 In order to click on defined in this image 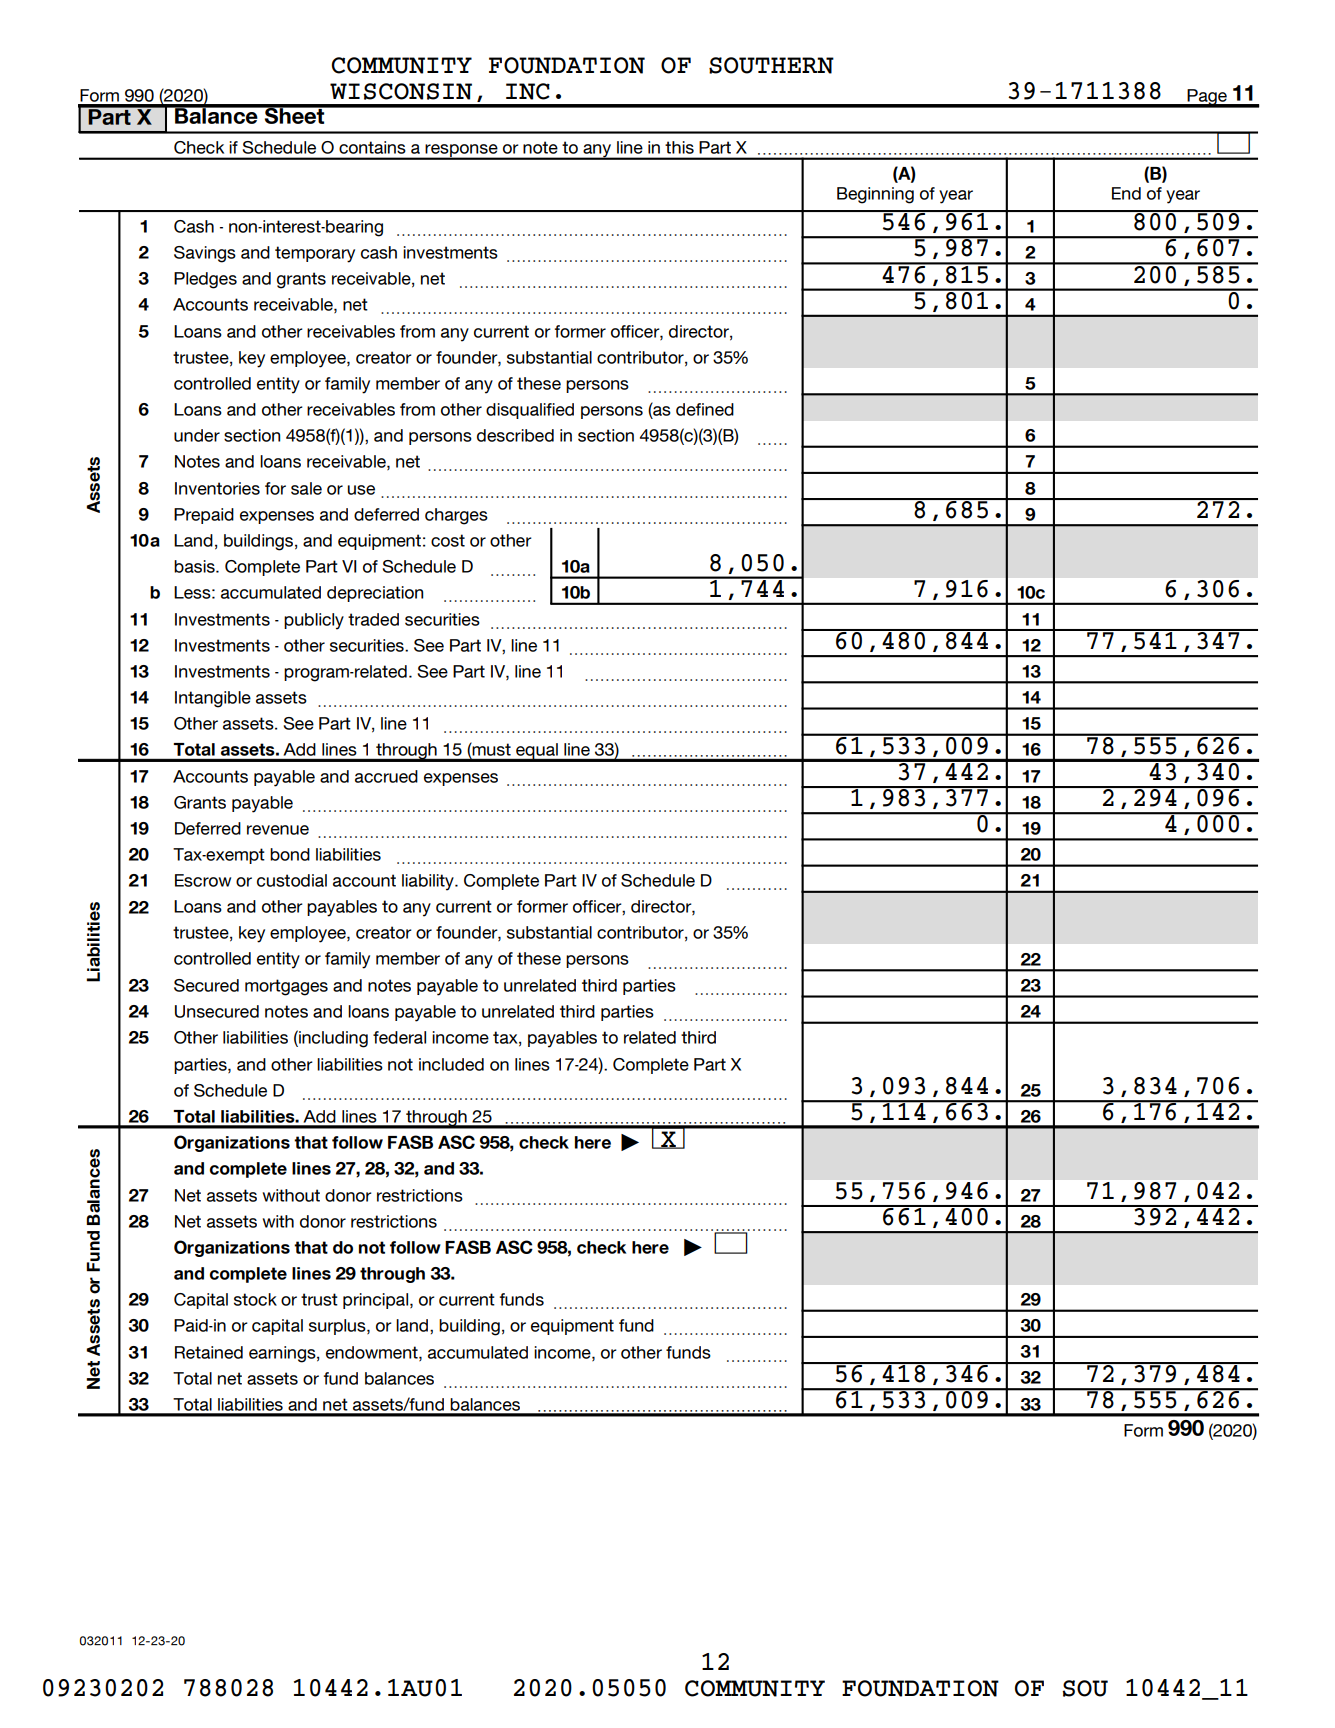, I will do `click(705, 409)`.
